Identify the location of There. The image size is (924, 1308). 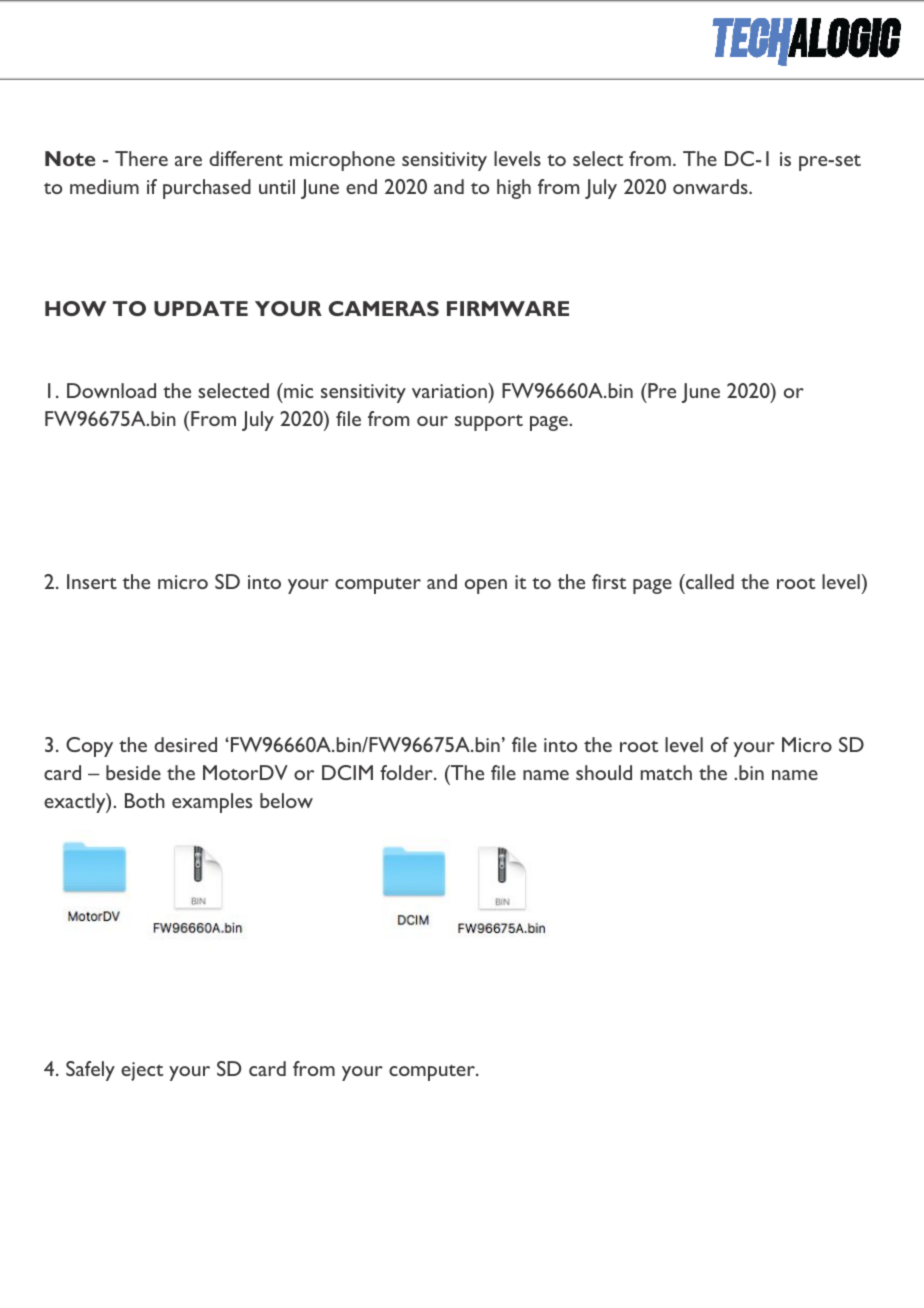
(141, 158).
